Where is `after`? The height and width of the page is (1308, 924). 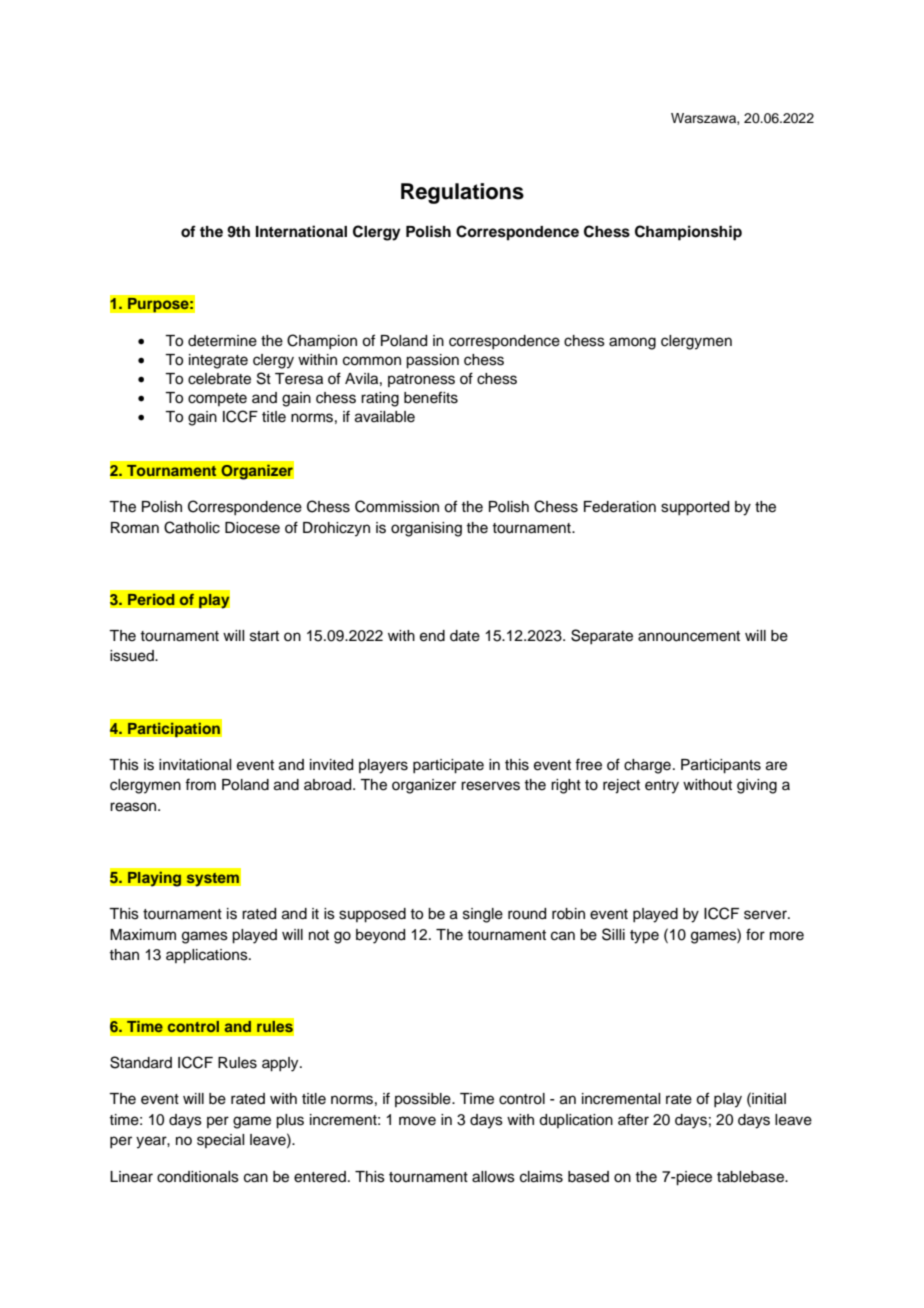 after is located at coordinates (633, 1119).
